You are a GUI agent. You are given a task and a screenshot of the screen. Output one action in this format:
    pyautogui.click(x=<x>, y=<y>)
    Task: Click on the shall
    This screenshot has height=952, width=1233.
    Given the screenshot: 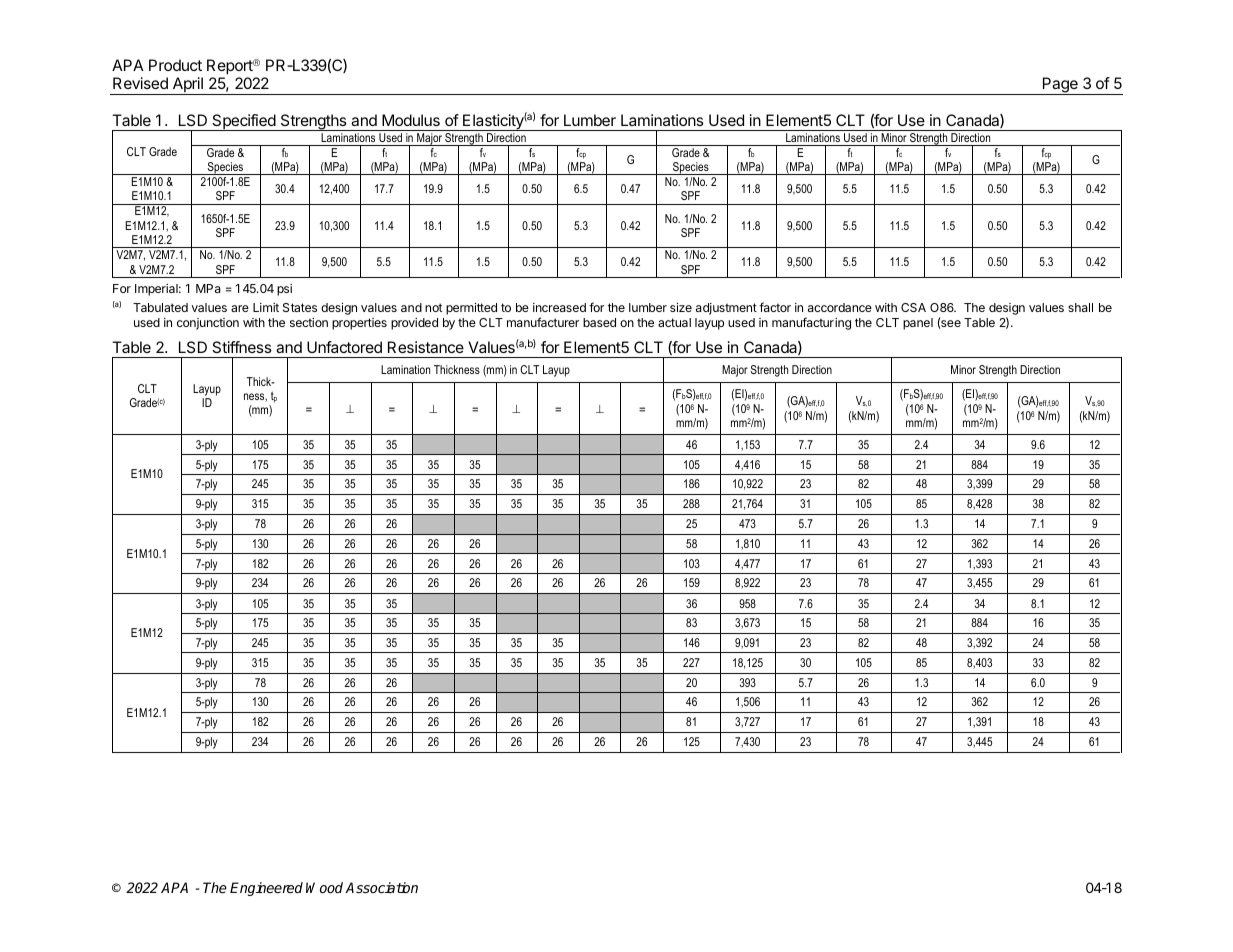 What is the action you would take?
    pyautogui.click(x=1080, y=307)
